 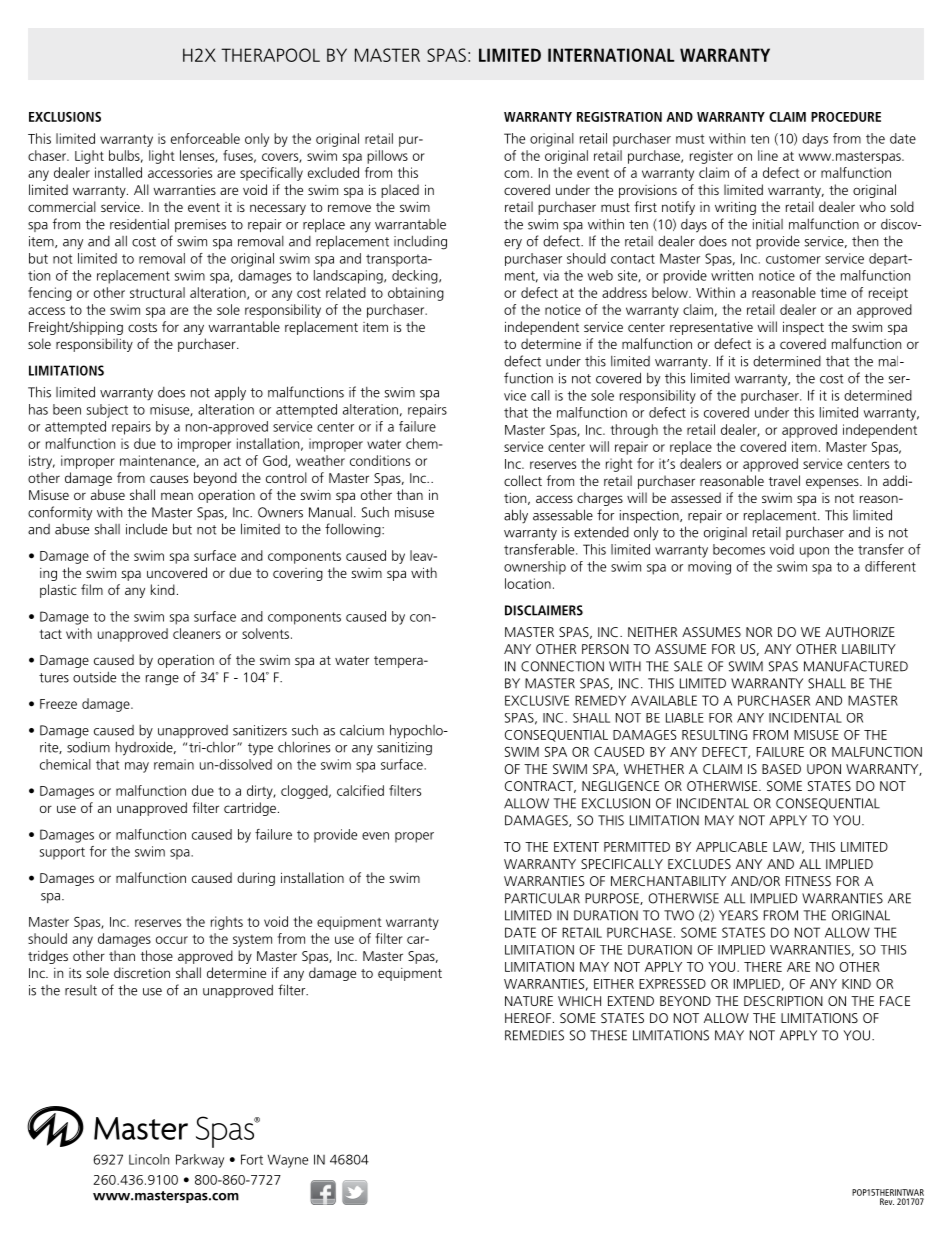 I want to click on CONTRACT, so click(x=540, y=787).
